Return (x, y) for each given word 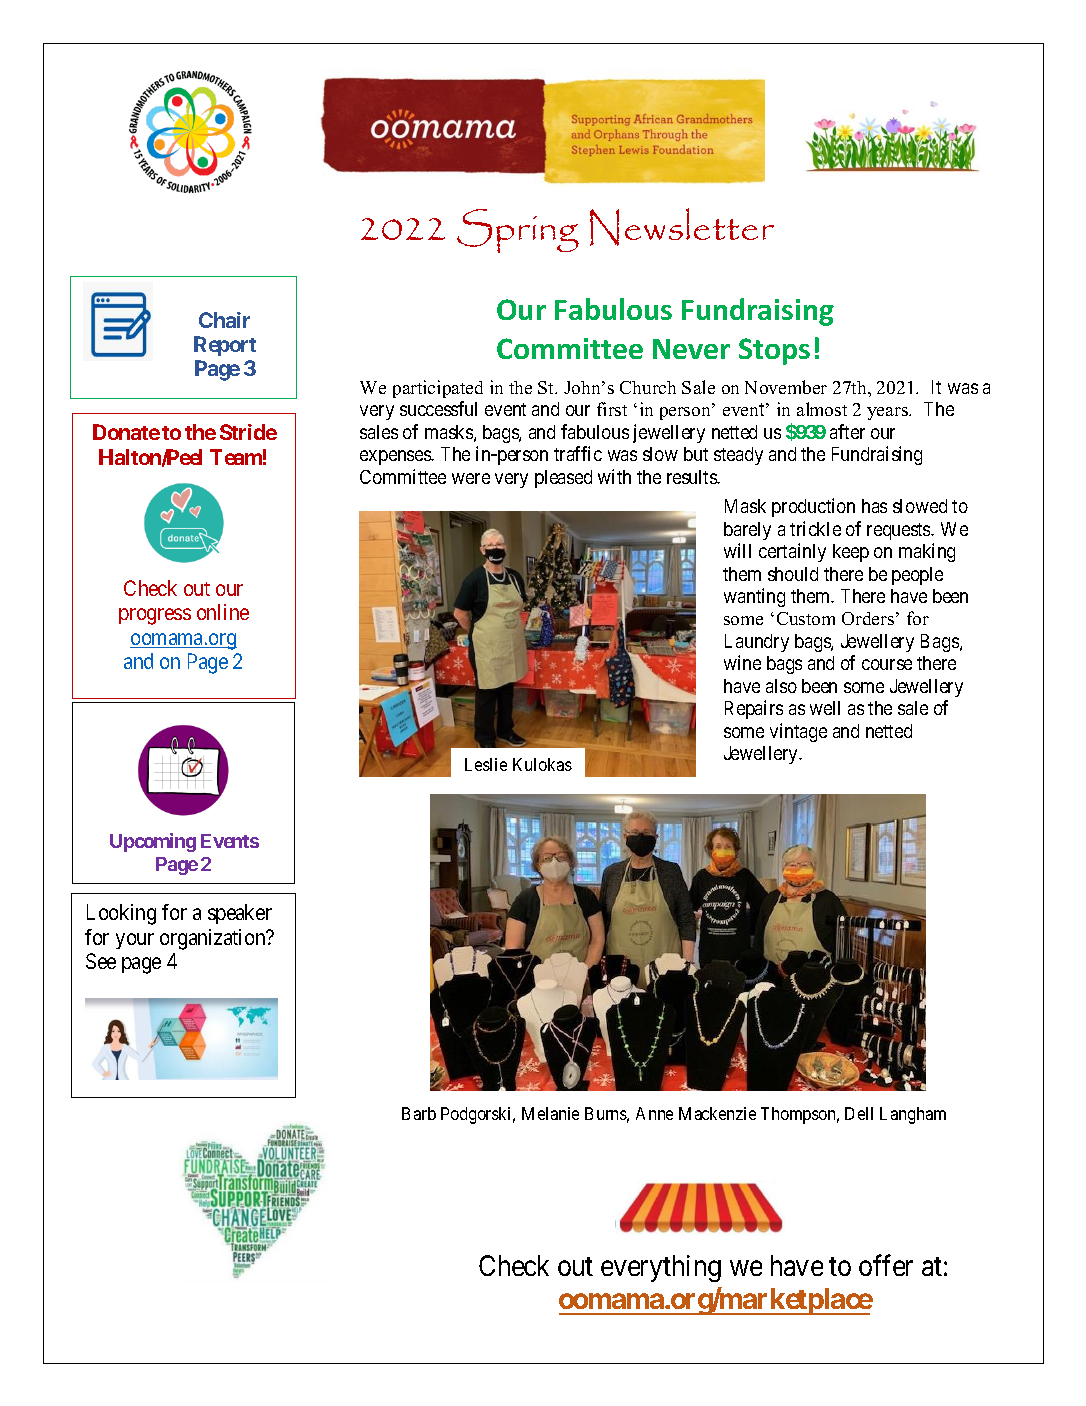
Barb (419, 1113)
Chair (224, 320)
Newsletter (682, 227)
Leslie (486, 764)
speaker (240, 914)
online (223, 612)
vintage (798, 732)
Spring (518, 231)
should (793, 574)
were (471, 478)
